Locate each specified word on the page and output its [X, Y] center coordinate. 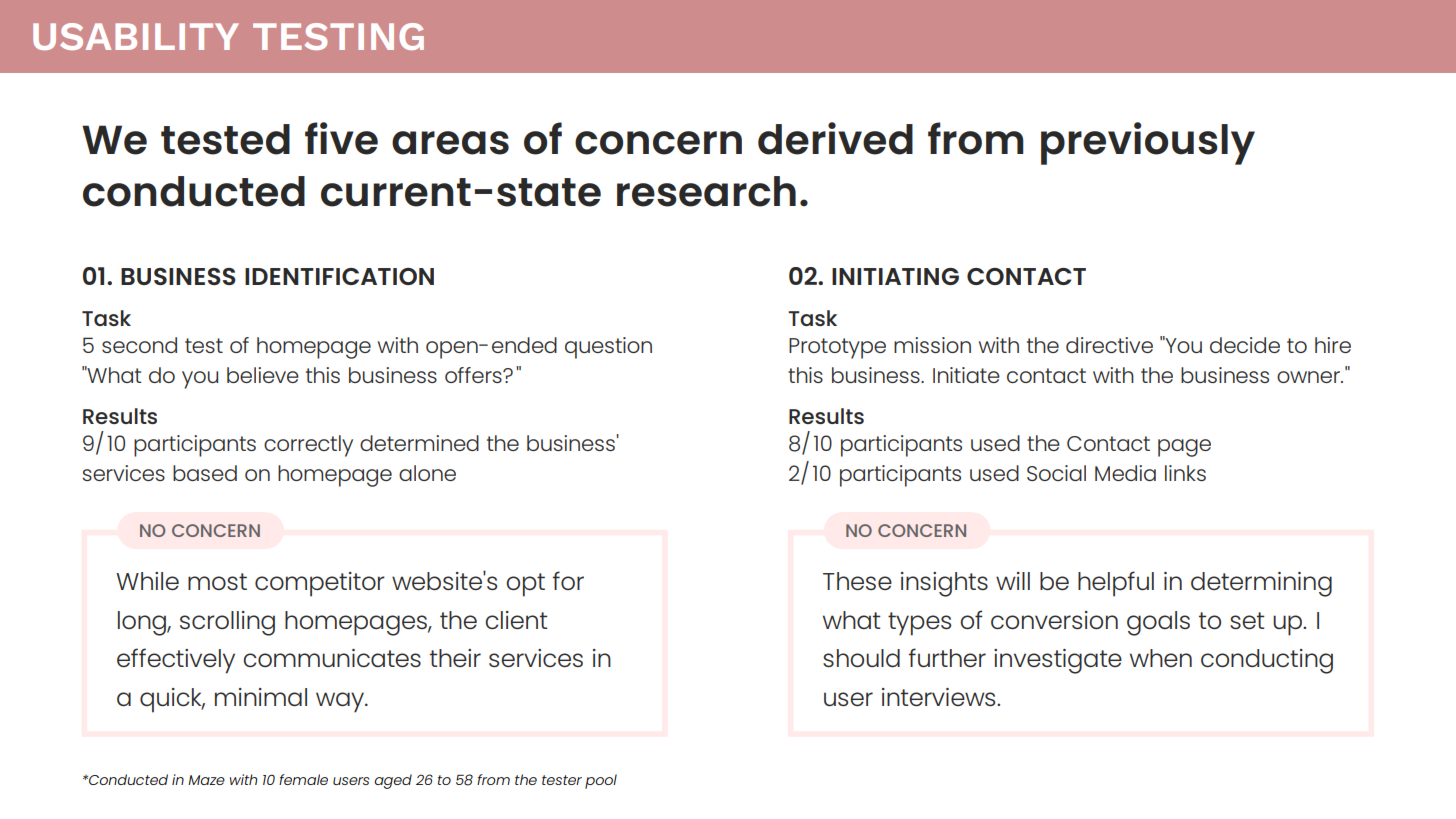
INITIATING [895, 276]
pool [601, 781]
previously [1148, 143]
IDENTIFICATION [339, 276]
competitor [320, 584]
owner [1309, 377]
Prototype [837, 348]
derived [835, 138]
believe [263, 375]
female [303, 779]
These [857, 581]
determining [1261, 584]
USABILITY [136, 36]
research [706, 191]
